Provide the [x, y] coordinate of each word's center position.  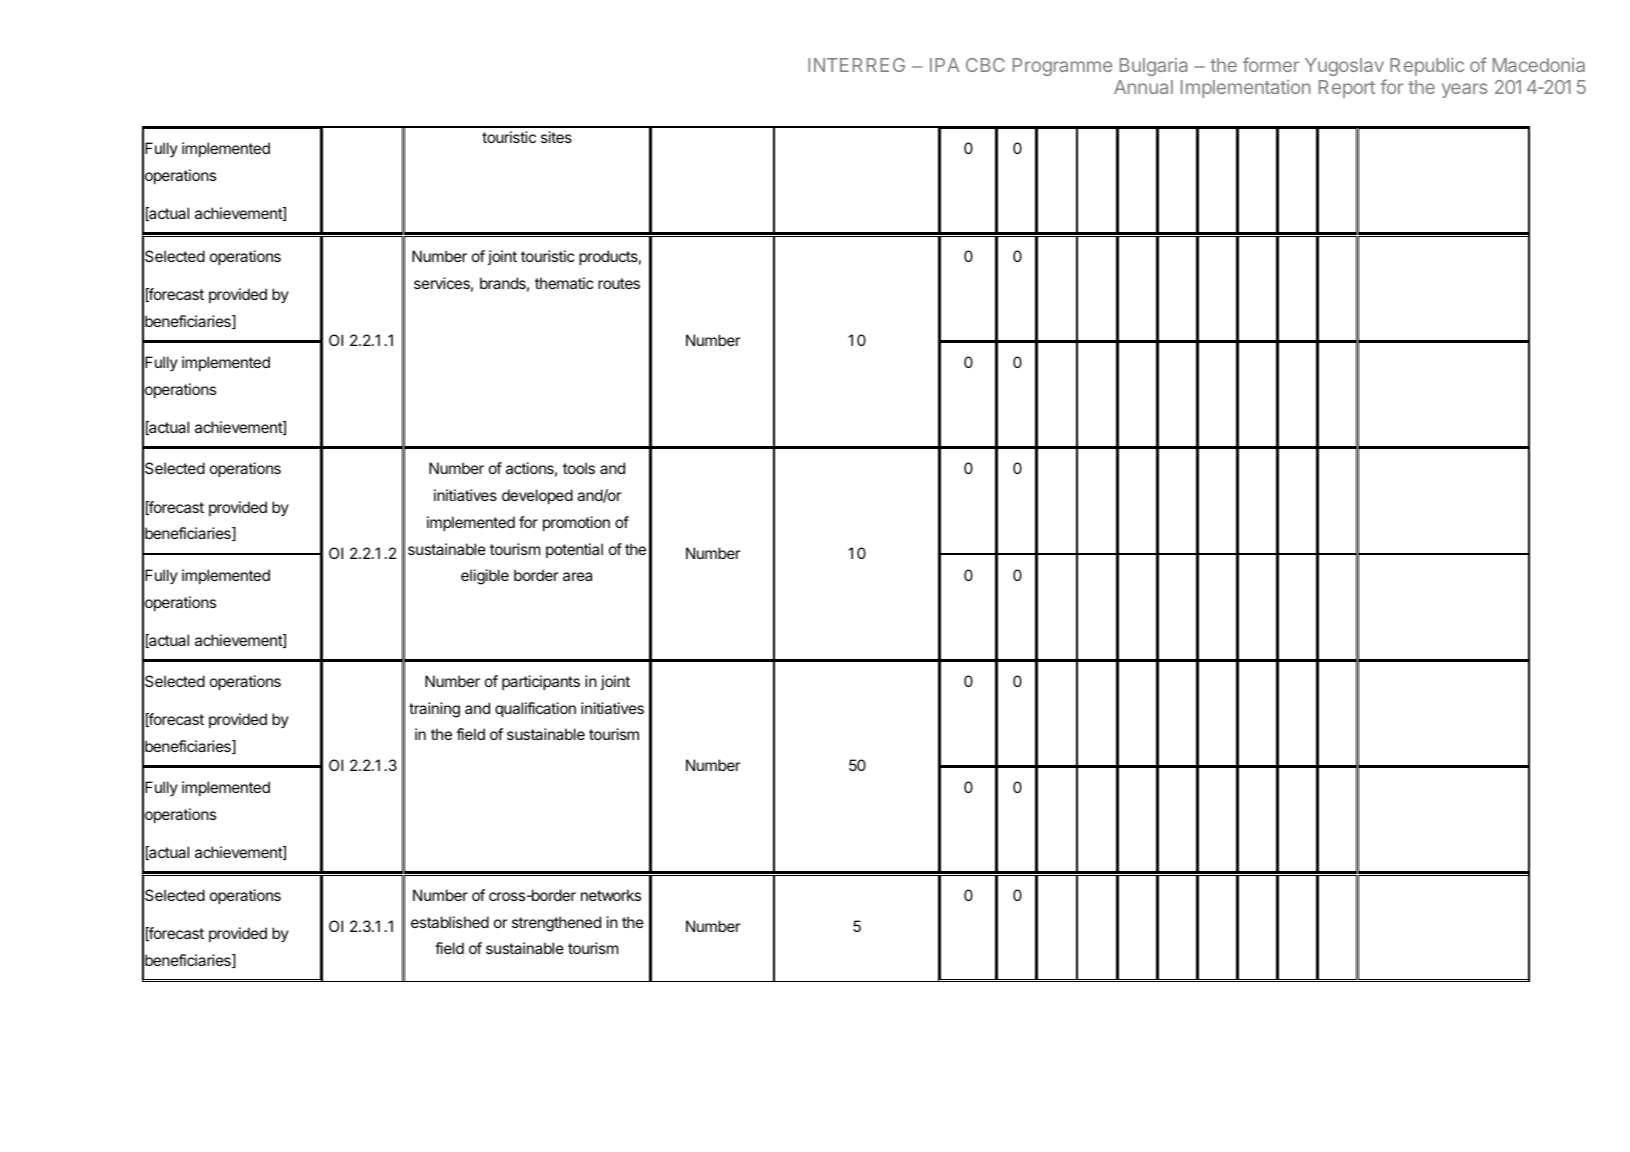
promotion [576, 523]
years [1464, 90]
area [577, 576]
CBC [985, 65]
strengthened [556, 924]
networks [611, 895]
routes [619, 283]
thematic [564, 283]
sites [556, 137]
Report [1347, 89]
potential [574, 550]
